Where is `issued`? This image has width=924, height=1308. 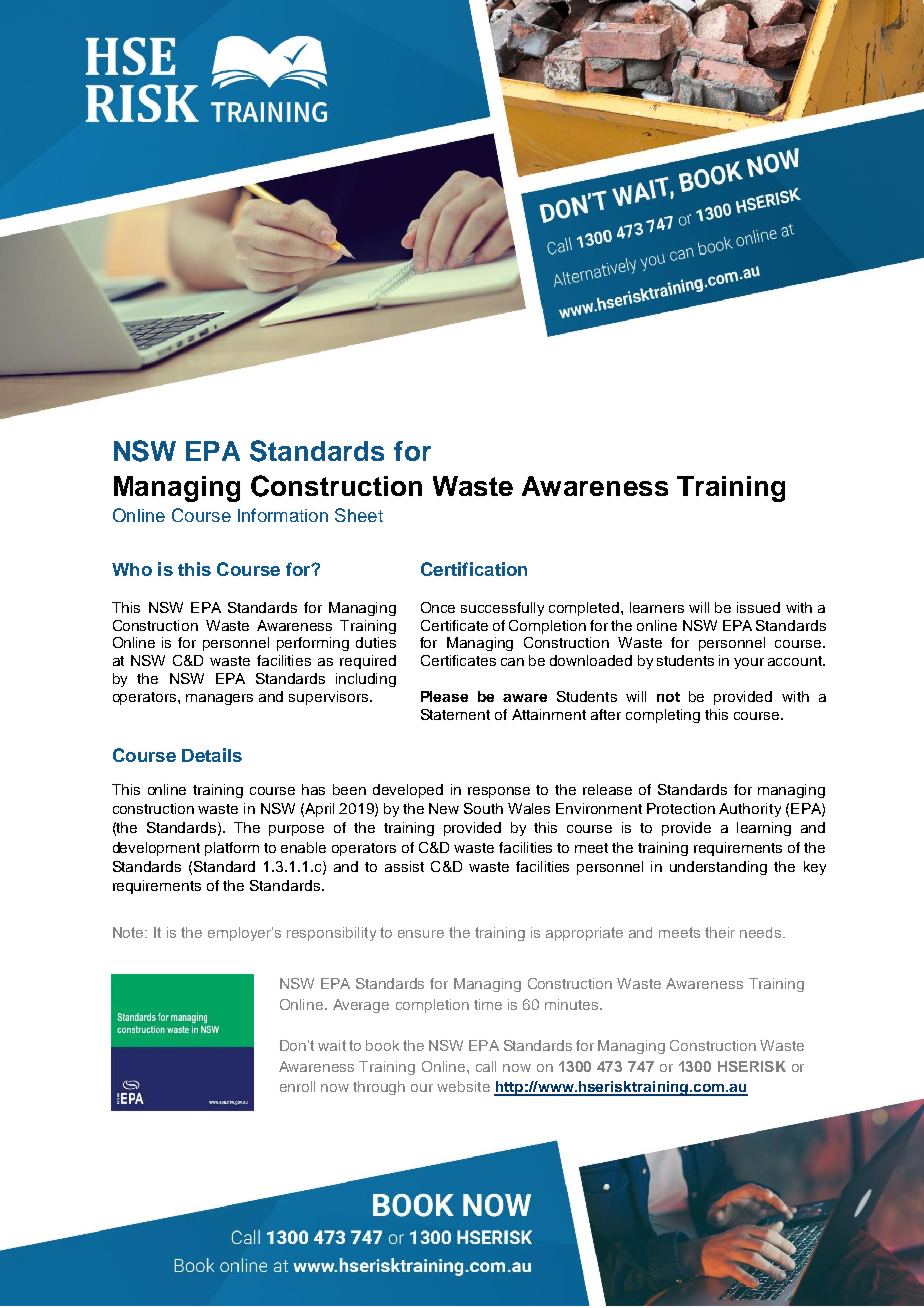 issued is located at coordinates (758, 607).
